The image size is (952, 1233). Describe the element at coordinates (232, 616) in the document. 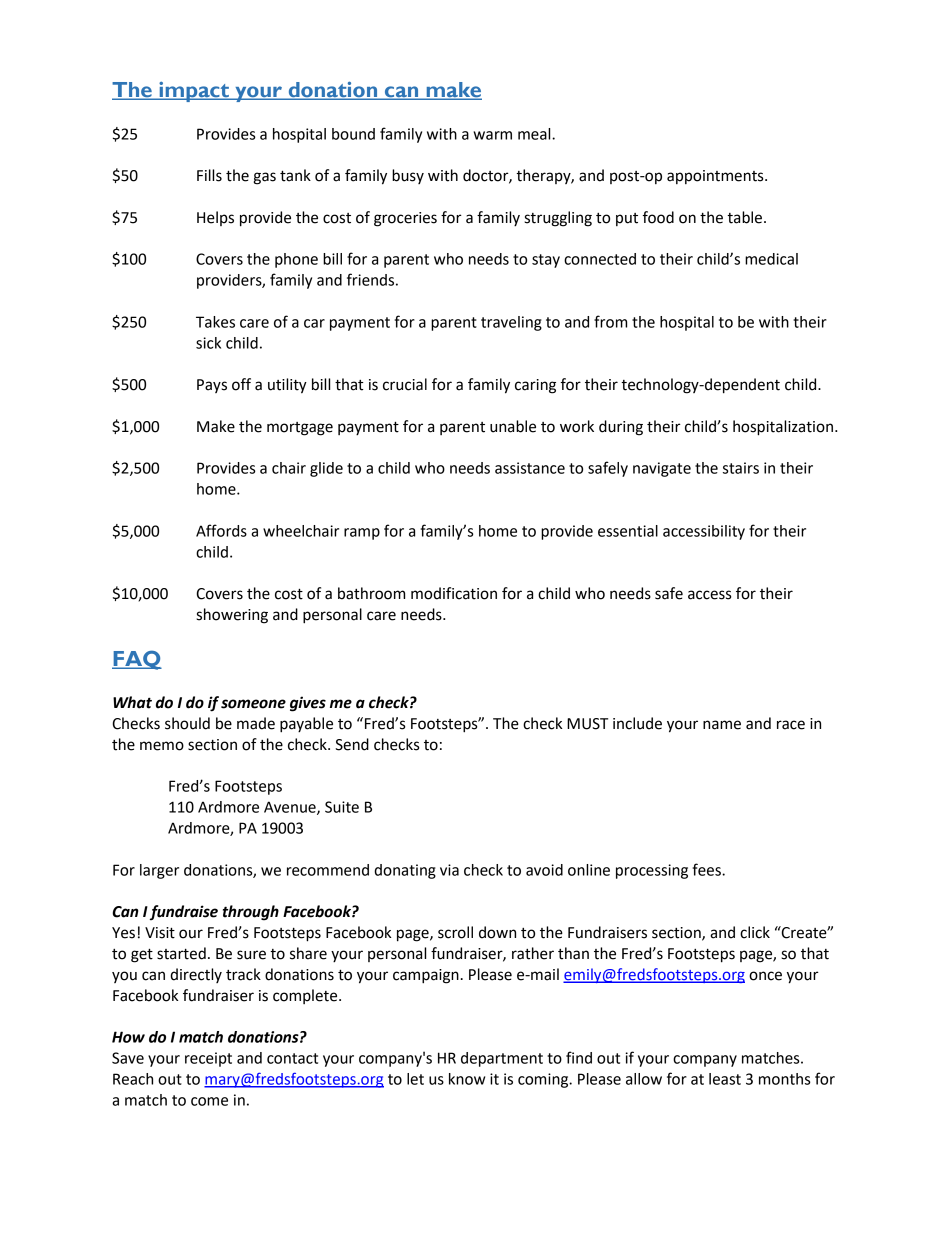

I see `showering` at that location.
